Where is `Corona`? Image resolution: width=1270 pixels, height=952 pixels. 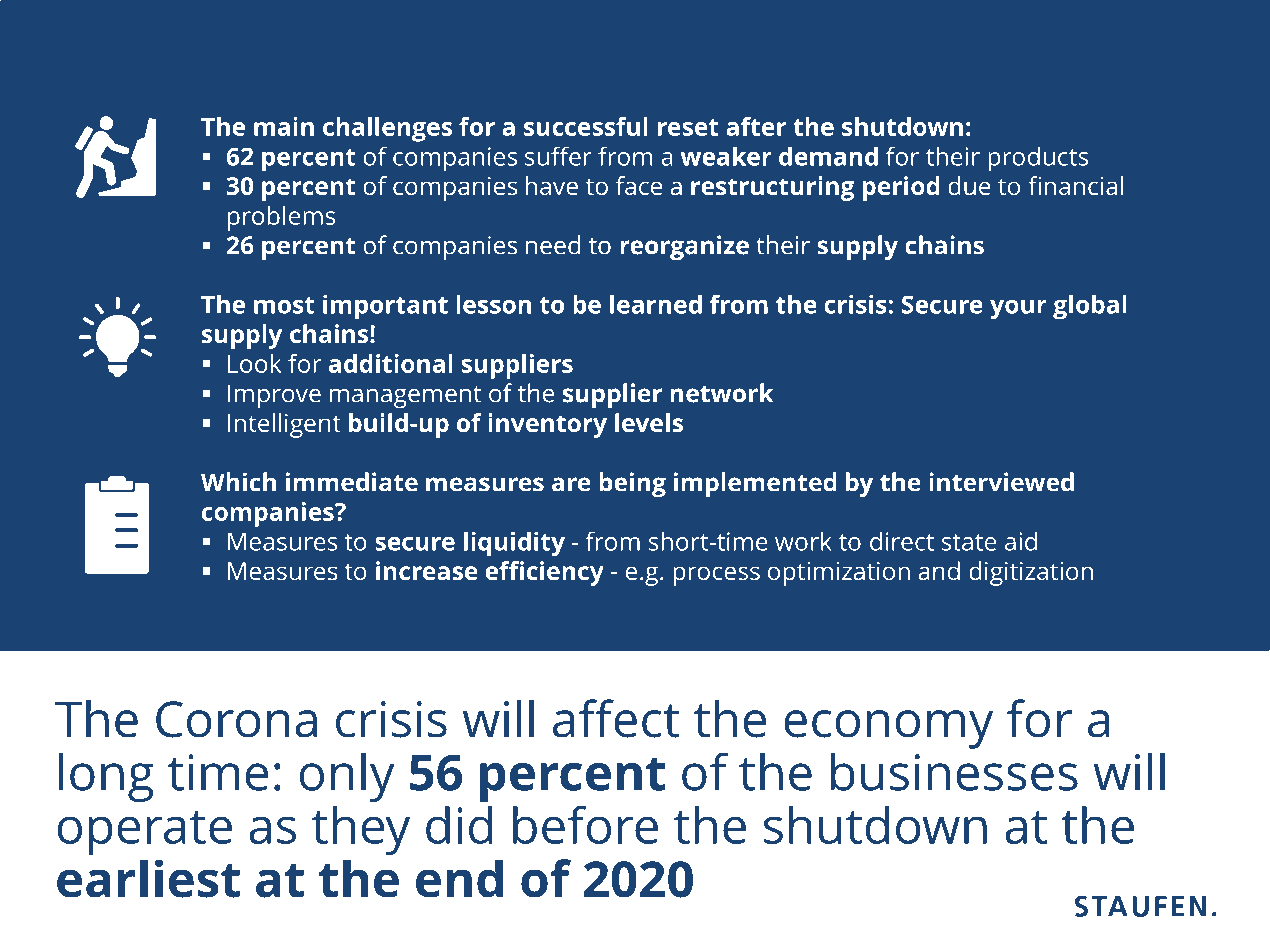
Corona is located at coordinates (236, 719).
